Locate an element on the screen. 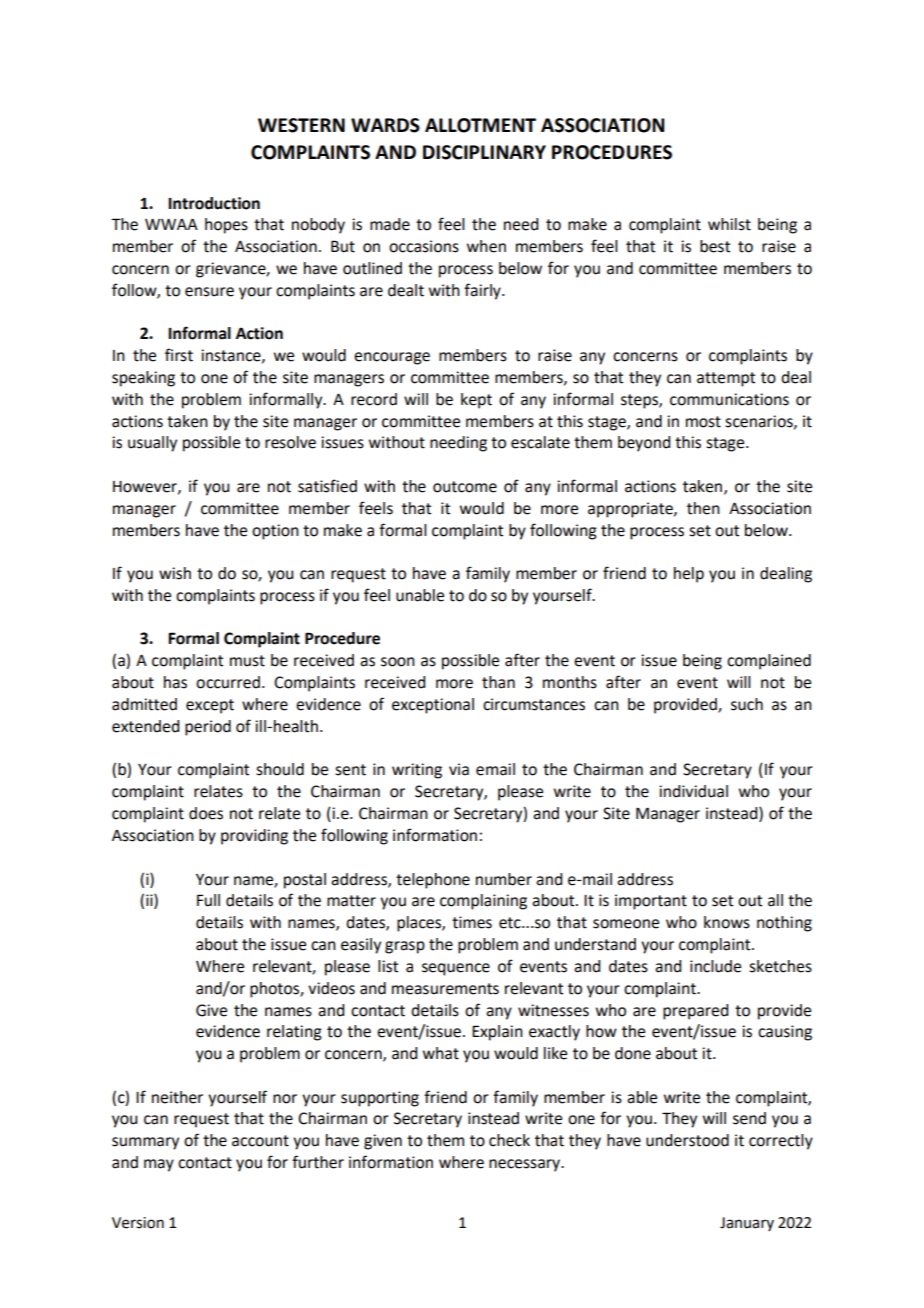 This screenshot has width=924, height=1308. such is located at coordinates (747, 704).
